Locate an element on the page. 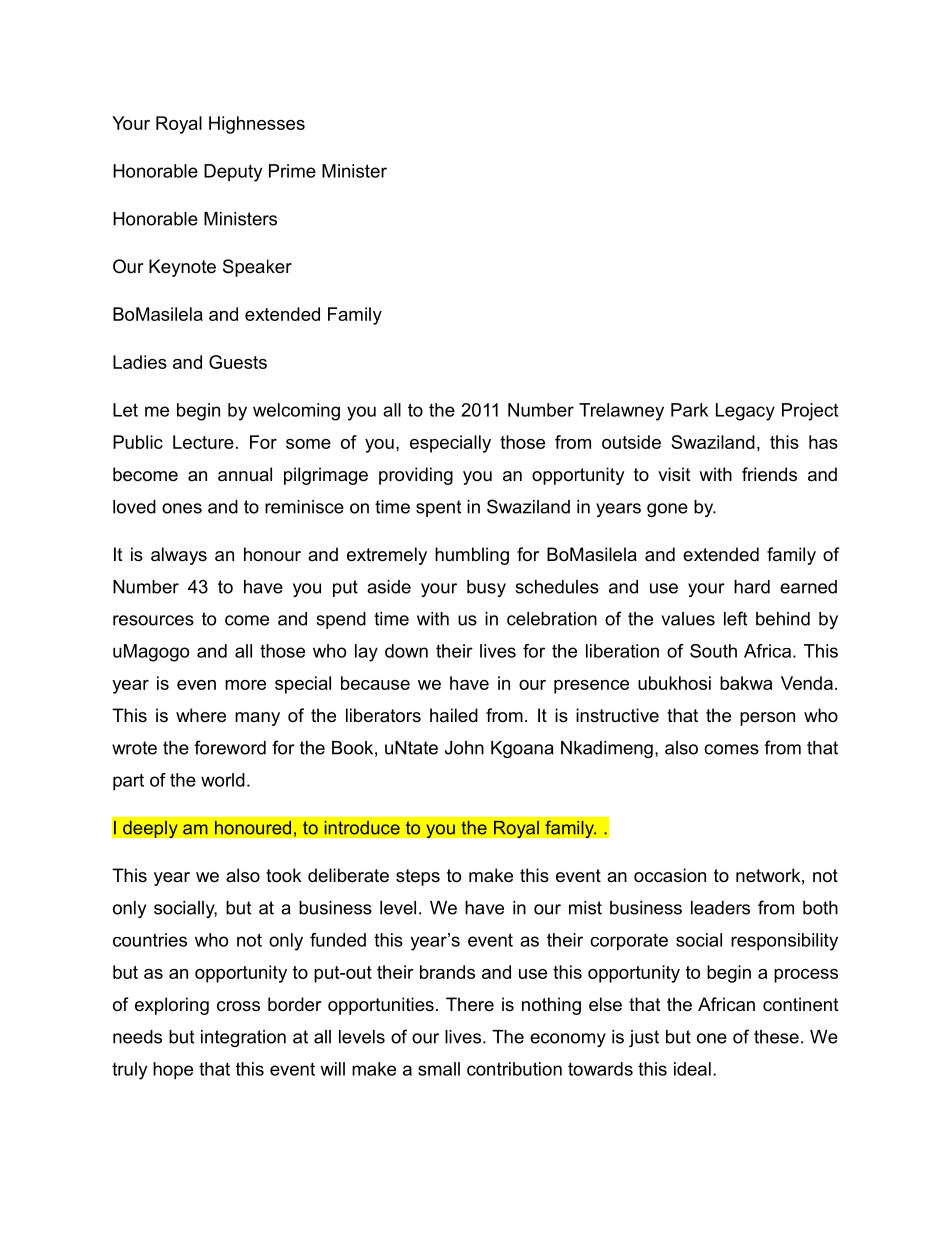 This image has height=1233, width=952. small is located at coordinates (439, 1069).
